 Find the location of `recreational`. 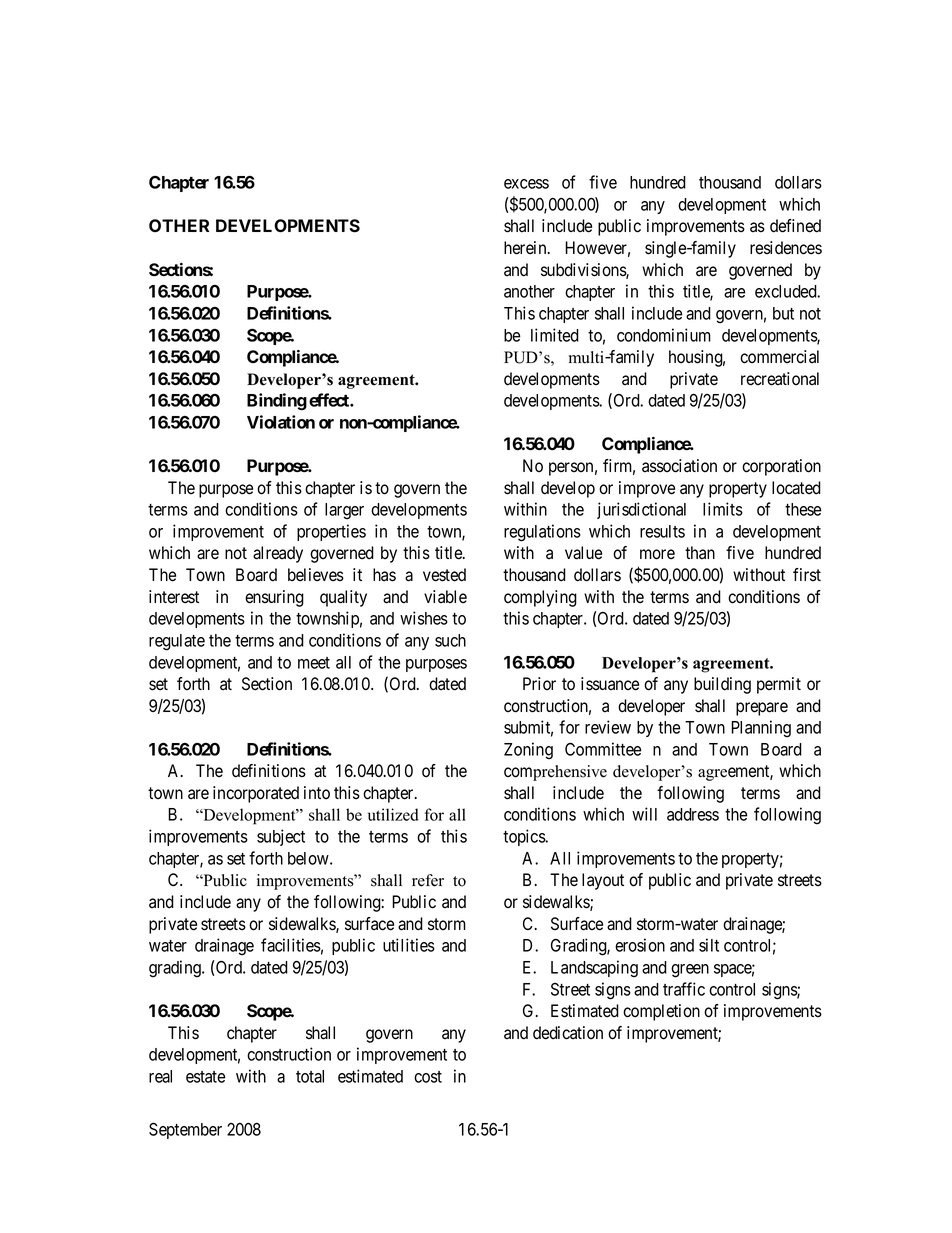

recreational is located at coordinates (780, 379).
